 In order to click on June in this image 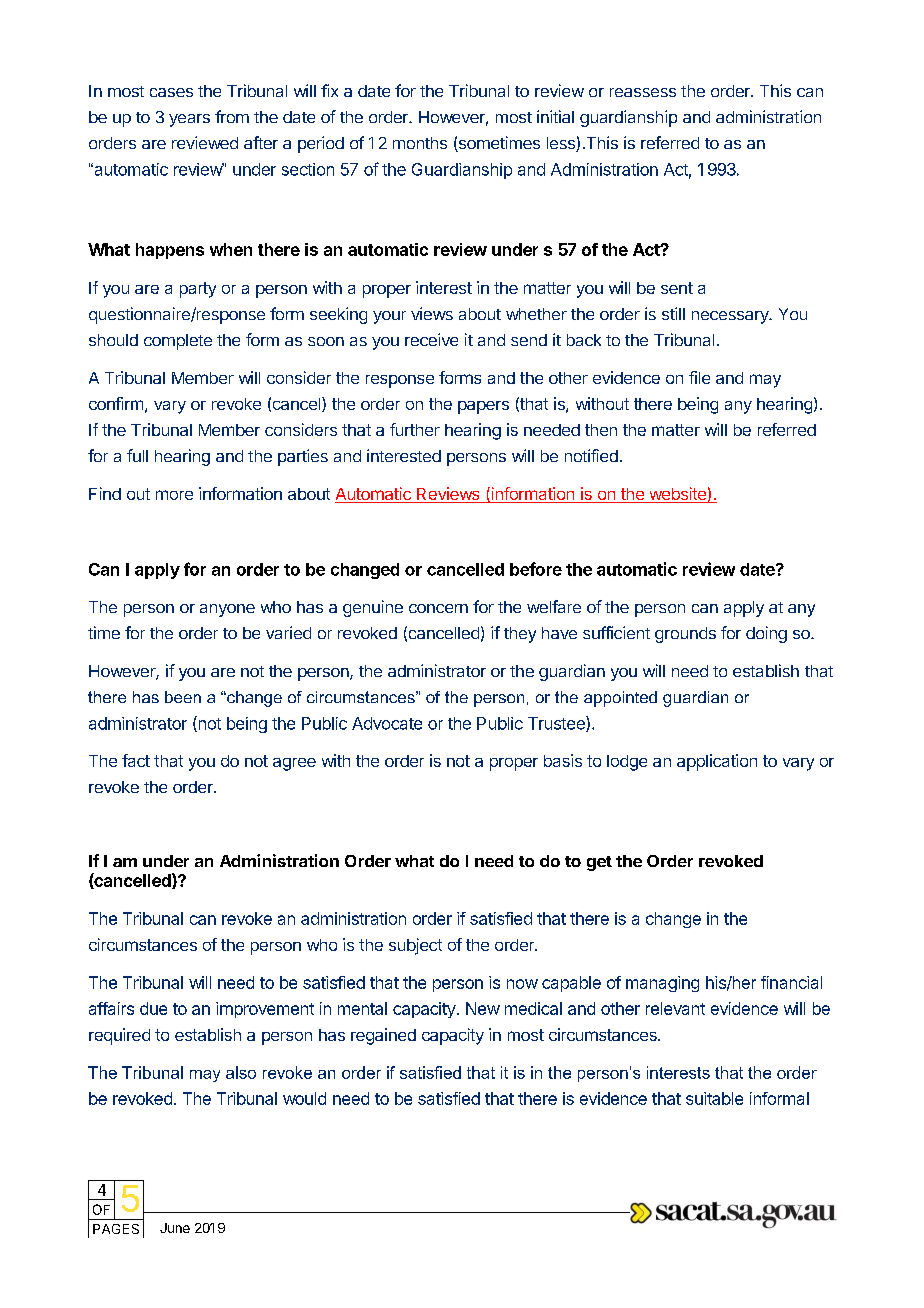, I will do `click(175, 1228)`.
